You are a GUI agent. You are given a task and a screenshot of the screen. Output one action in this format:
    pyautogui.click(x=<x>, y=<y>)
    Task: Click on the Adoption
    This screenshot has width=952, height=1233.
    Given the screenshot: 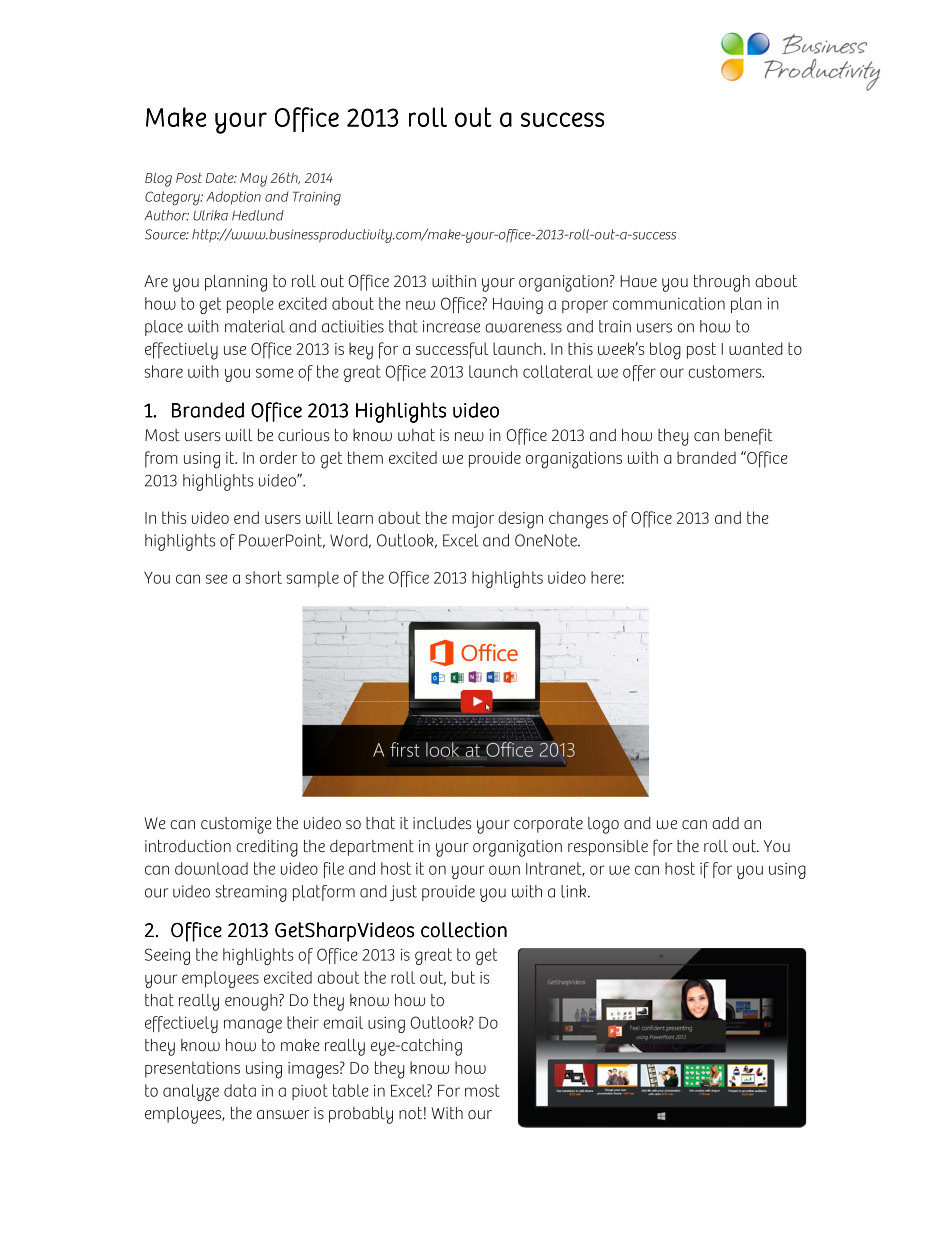 What is the action you would take?
    pyautogui.click(x=233, y=198)
